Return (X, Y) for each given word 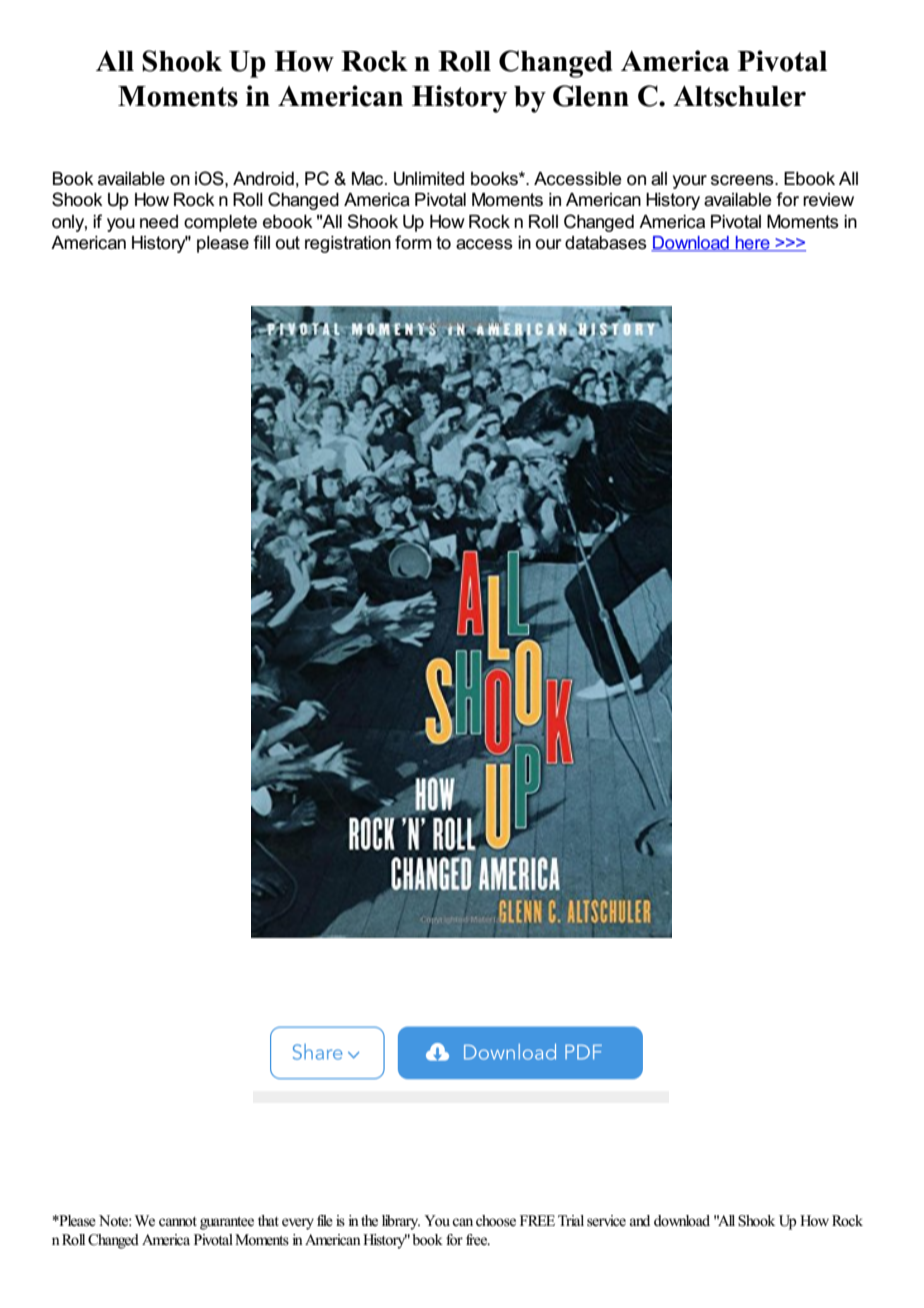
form (413, 242)
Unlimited (429, 179)
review (828, 200)
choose (496, 1221)
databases (606, 243)
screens (743, 180)
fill (261, 242)
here (753, 244)
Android (263, 179)
